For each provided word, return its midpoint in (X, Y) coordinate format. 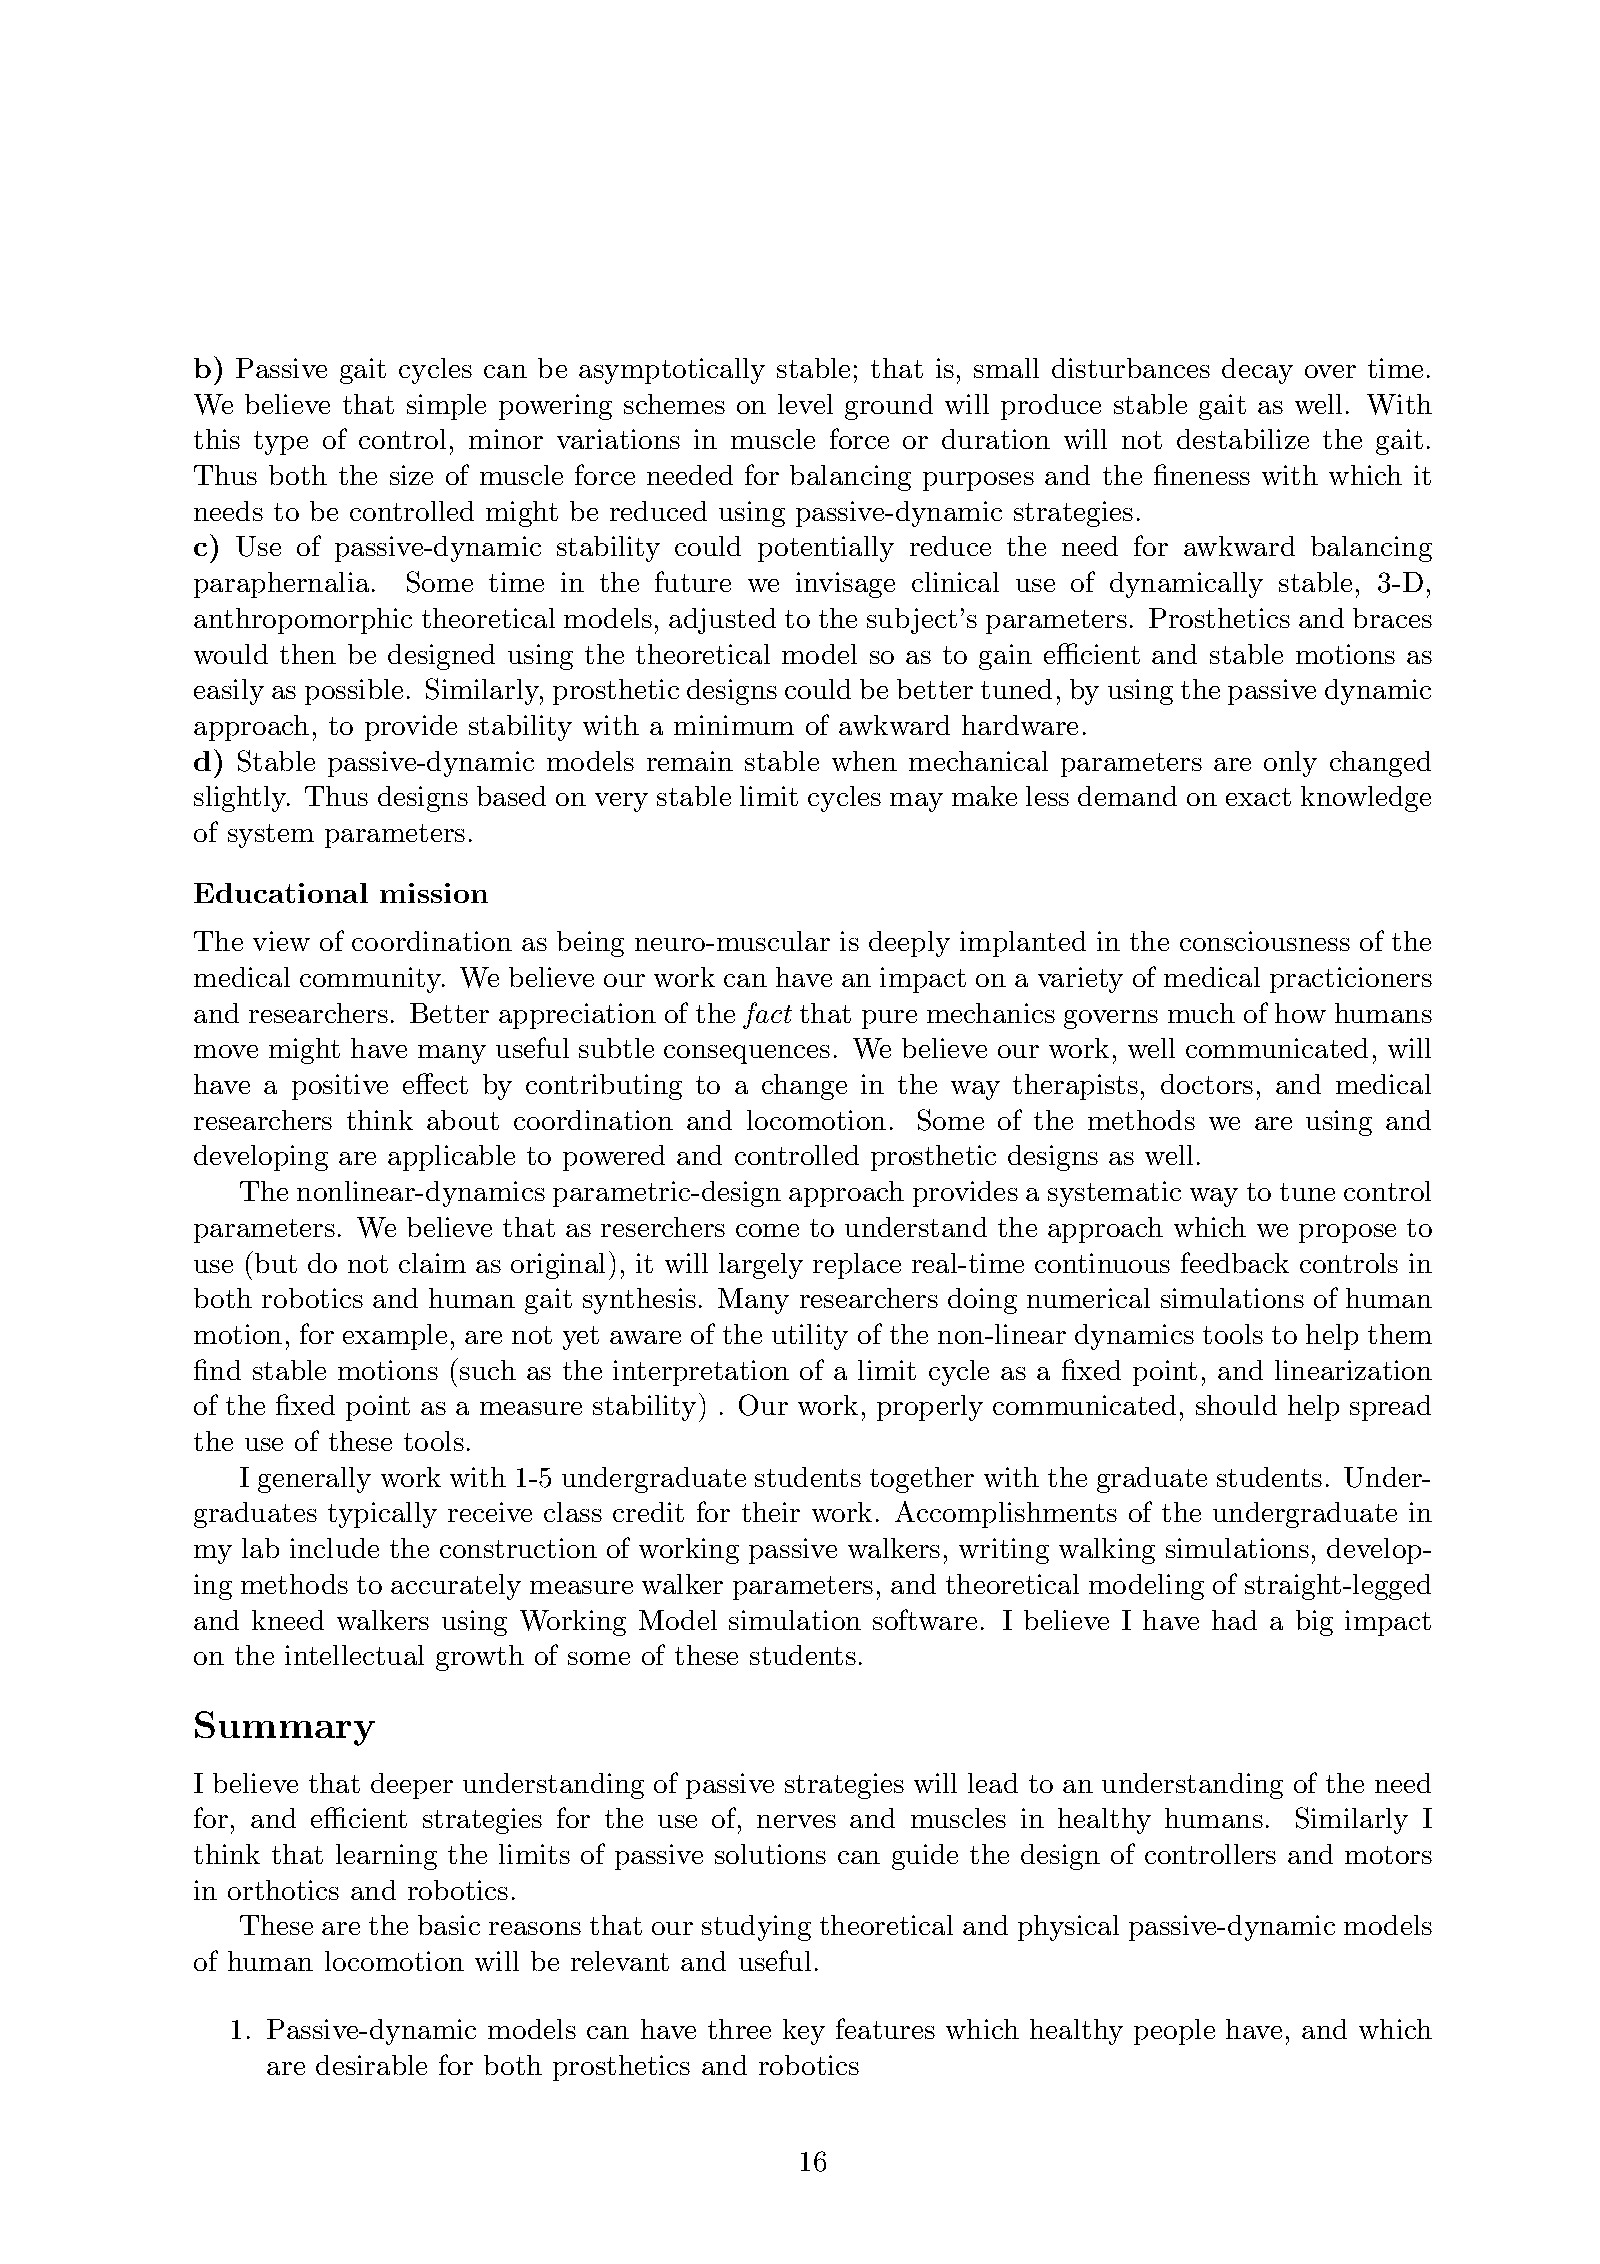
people (1174, 2032)
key (804, 2032)
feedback (1235, 1262)
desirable (371, 2065)
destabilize (1243, 439)
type (281, 443)
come (767, 1230)
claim (432, 1263)
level (805, 404)
